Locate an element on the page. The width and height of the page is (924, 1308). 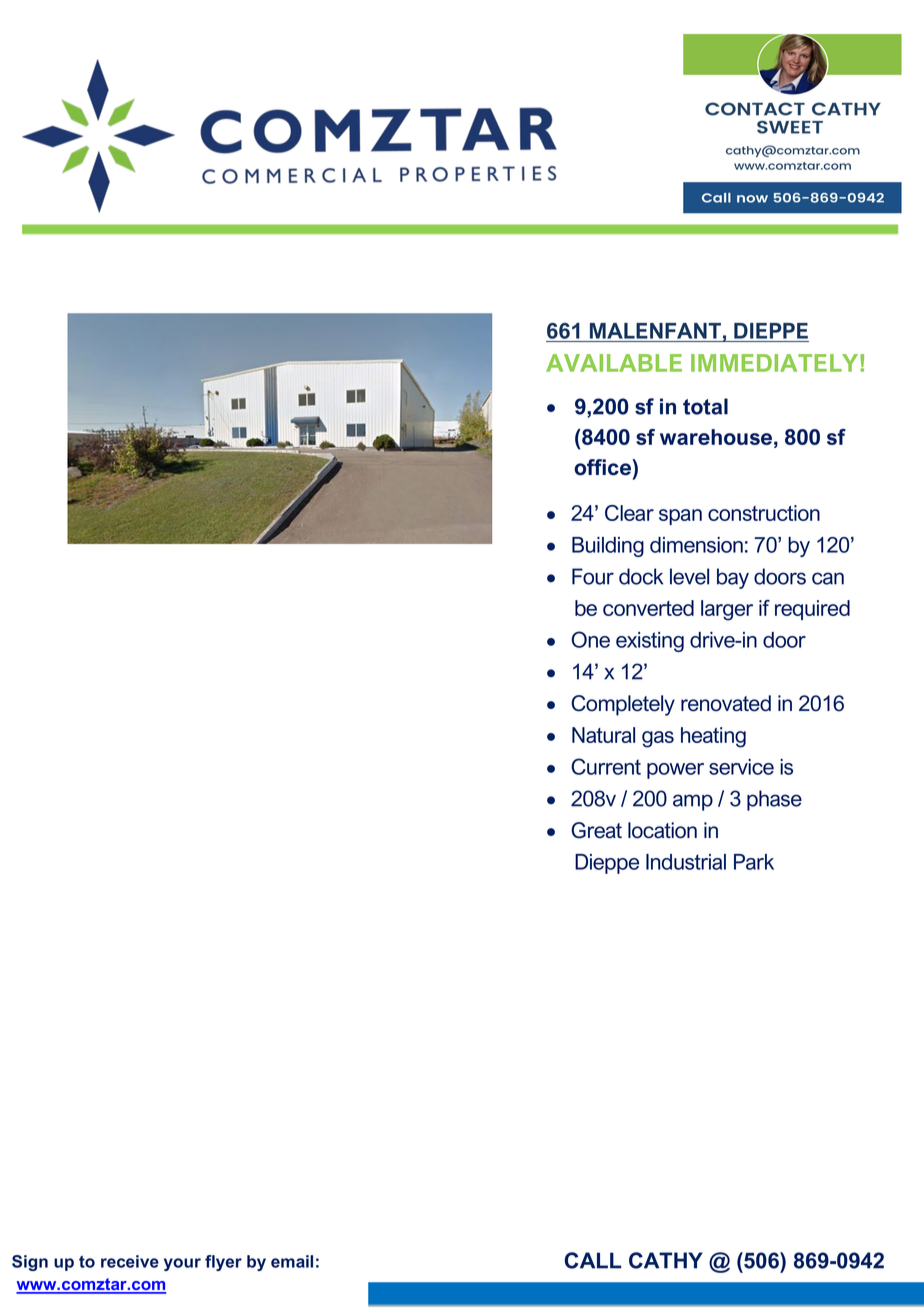
CATHY is located at coordinates (666, 1260).
